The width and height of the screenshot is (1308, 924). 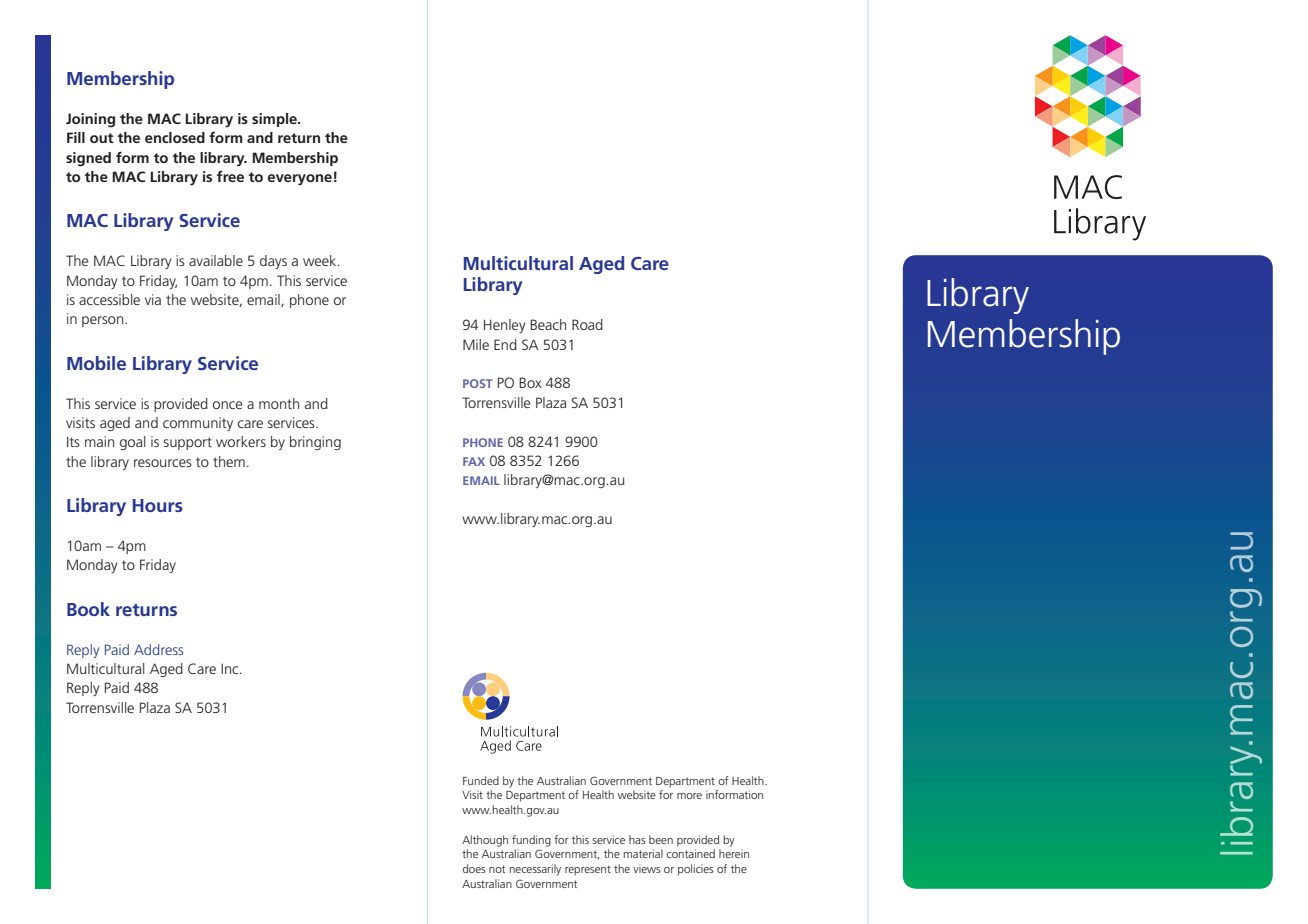 What do you see at coordinates (474, 461) in the screenshot?
I see `FAX` at bounding box center [474, 461].
